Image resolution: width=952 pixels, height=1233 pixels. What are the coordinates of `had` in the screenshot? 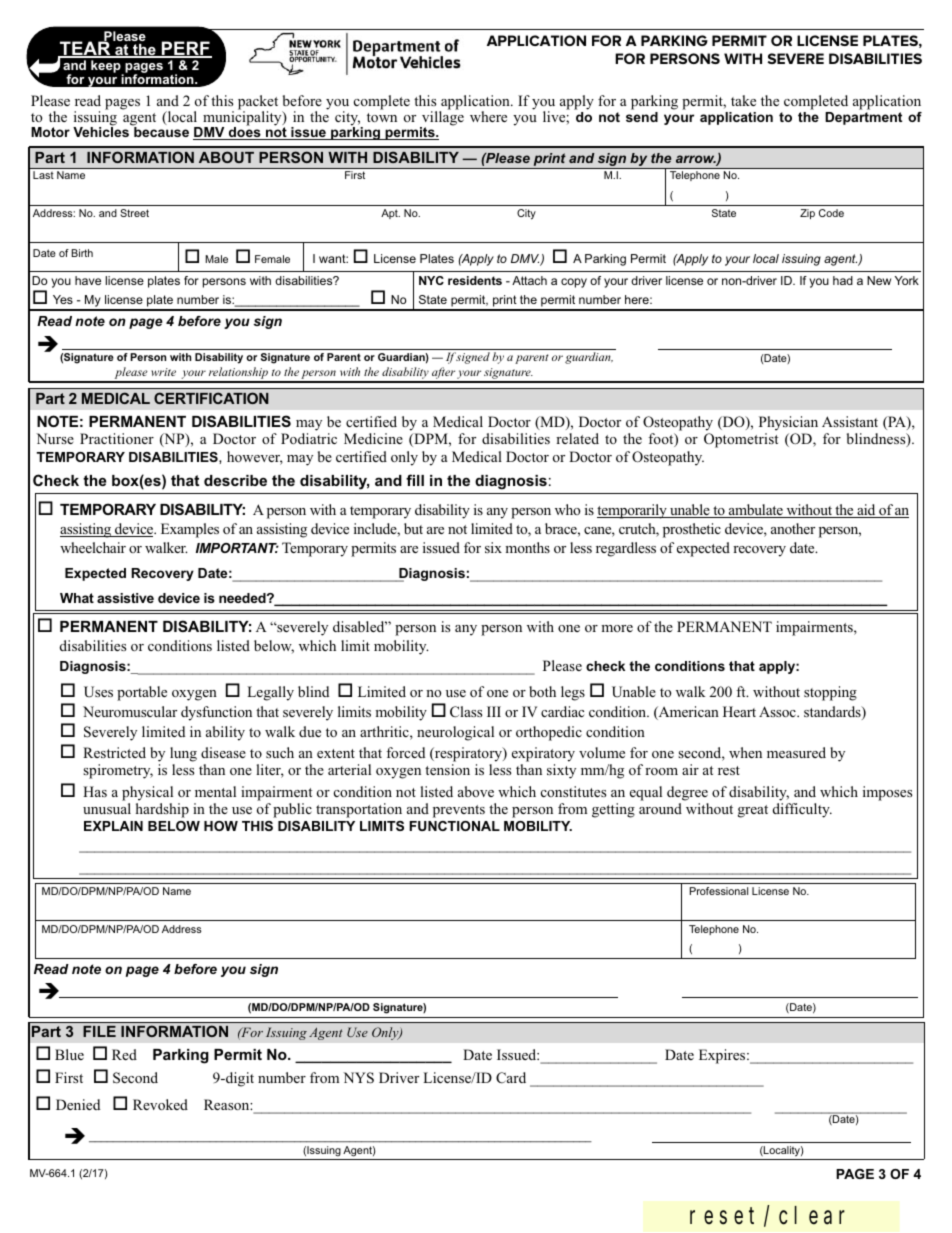 It's located at (843, 280).
